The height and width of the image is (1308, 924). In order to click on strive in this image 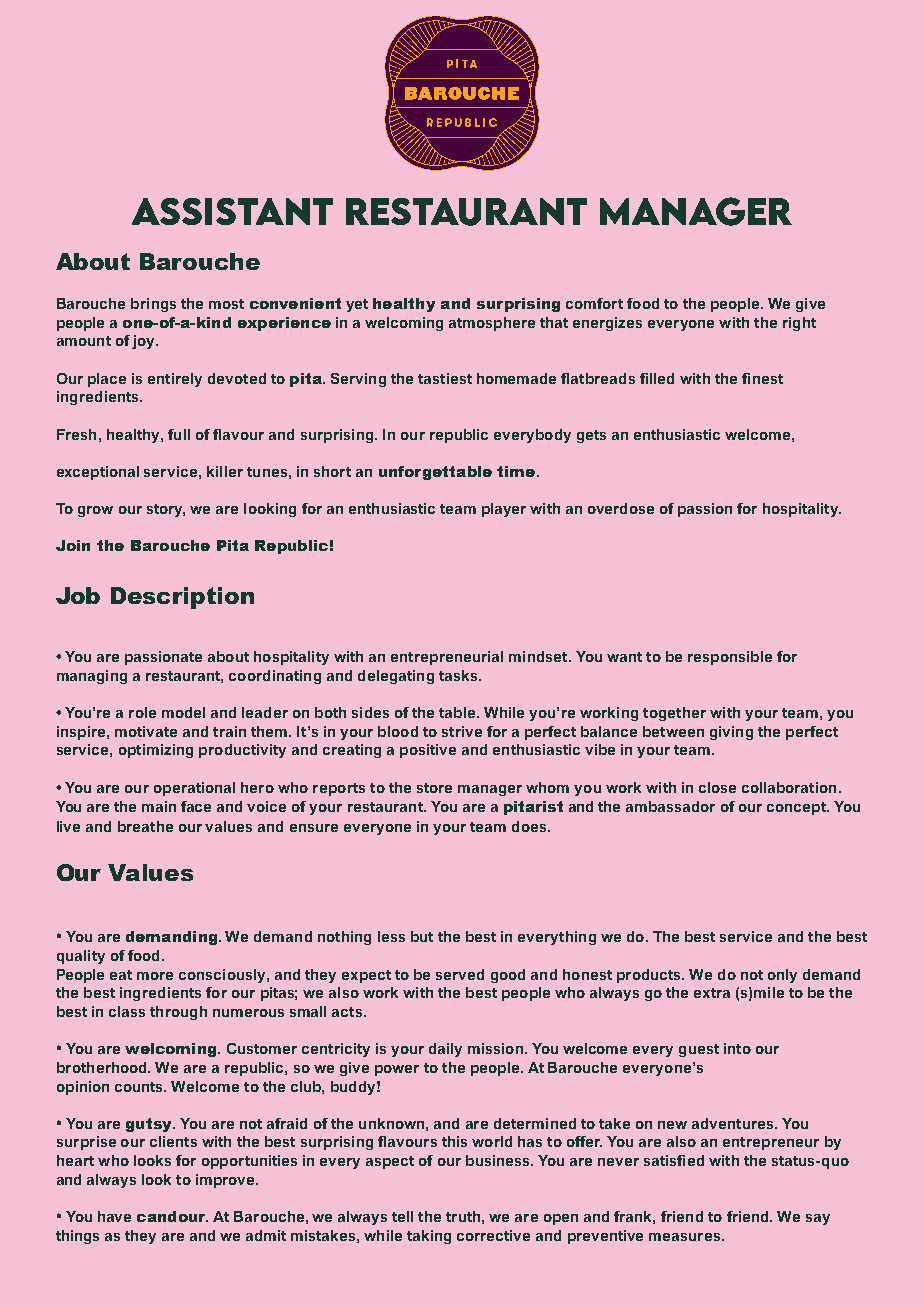, I will do `click(462, 731)`.
